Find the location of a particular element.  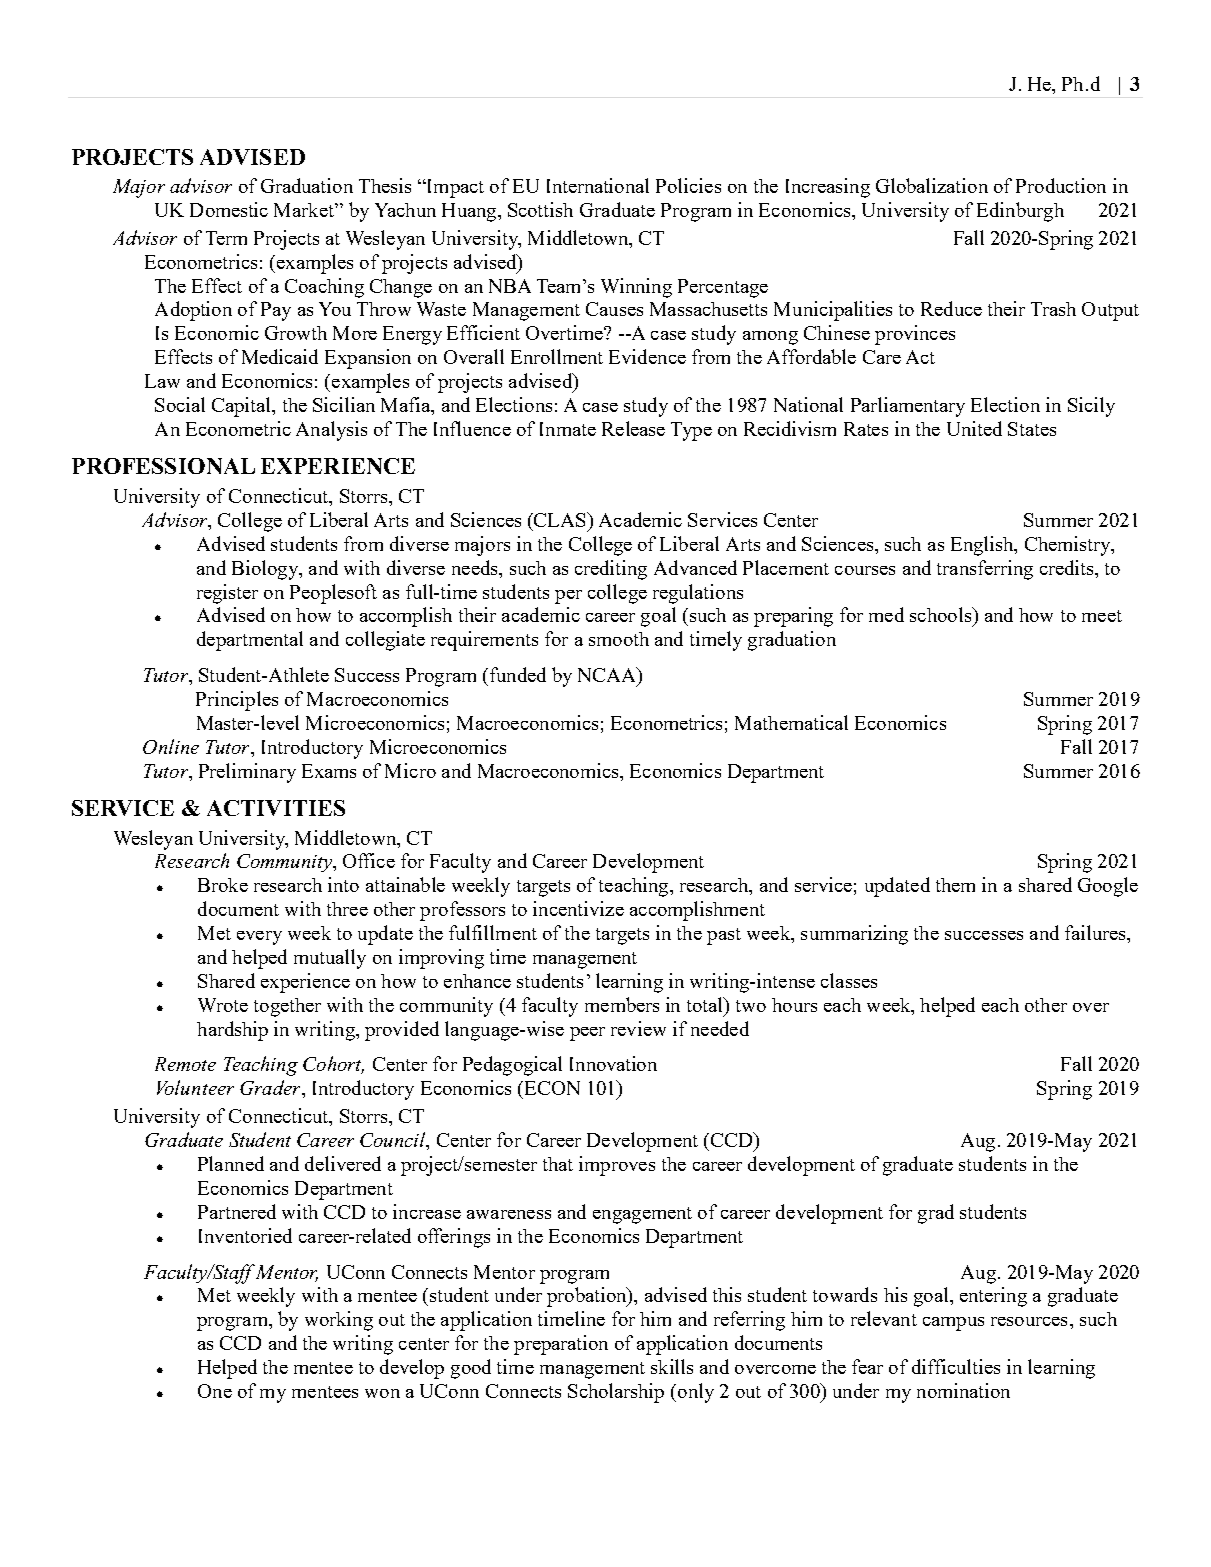

Biology is located at coordinates (266, 570).
